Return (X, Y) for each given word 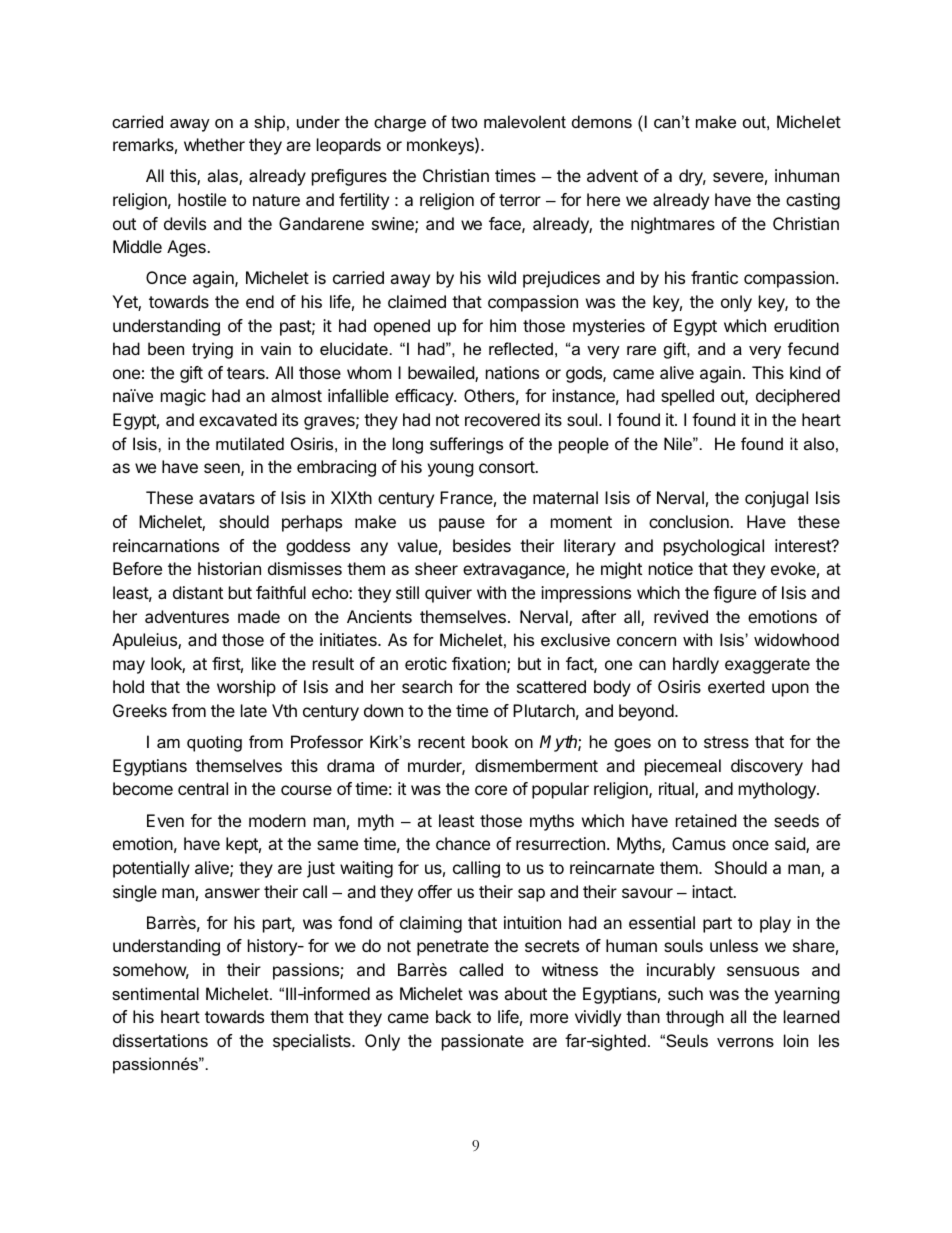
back (453, 1016)
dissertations (160, 1040)
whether (214, 144)
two (464, 122)
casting (813, 201)
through (695, 1018)
